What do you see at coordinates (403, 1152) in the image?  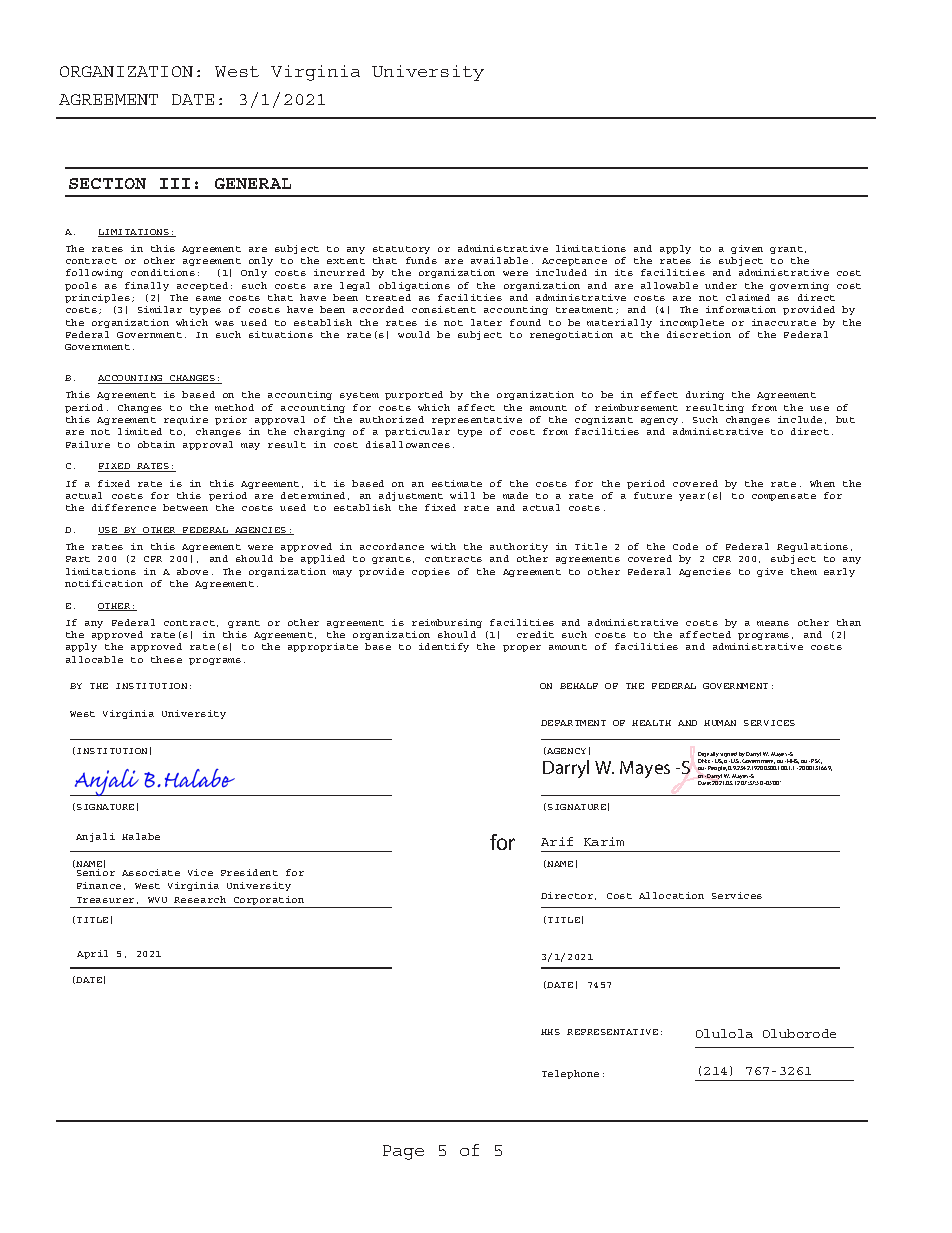 I see `Page` at bounding box center [403, 1152].
